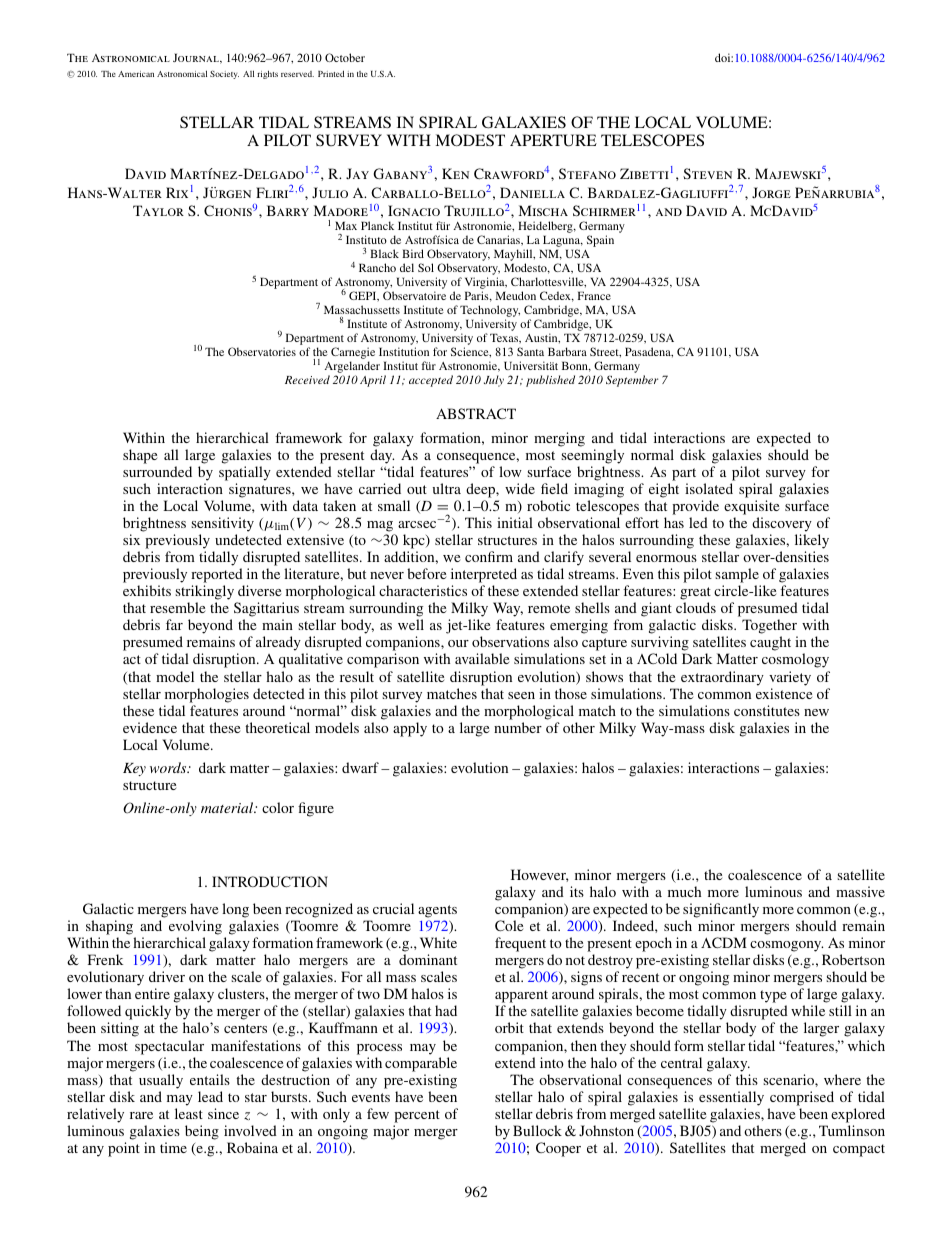 The image size is (952, 1233). What do you see at coordinates (709, 488) in the page?
I see `isolated` at bounding box center [709, 488].
